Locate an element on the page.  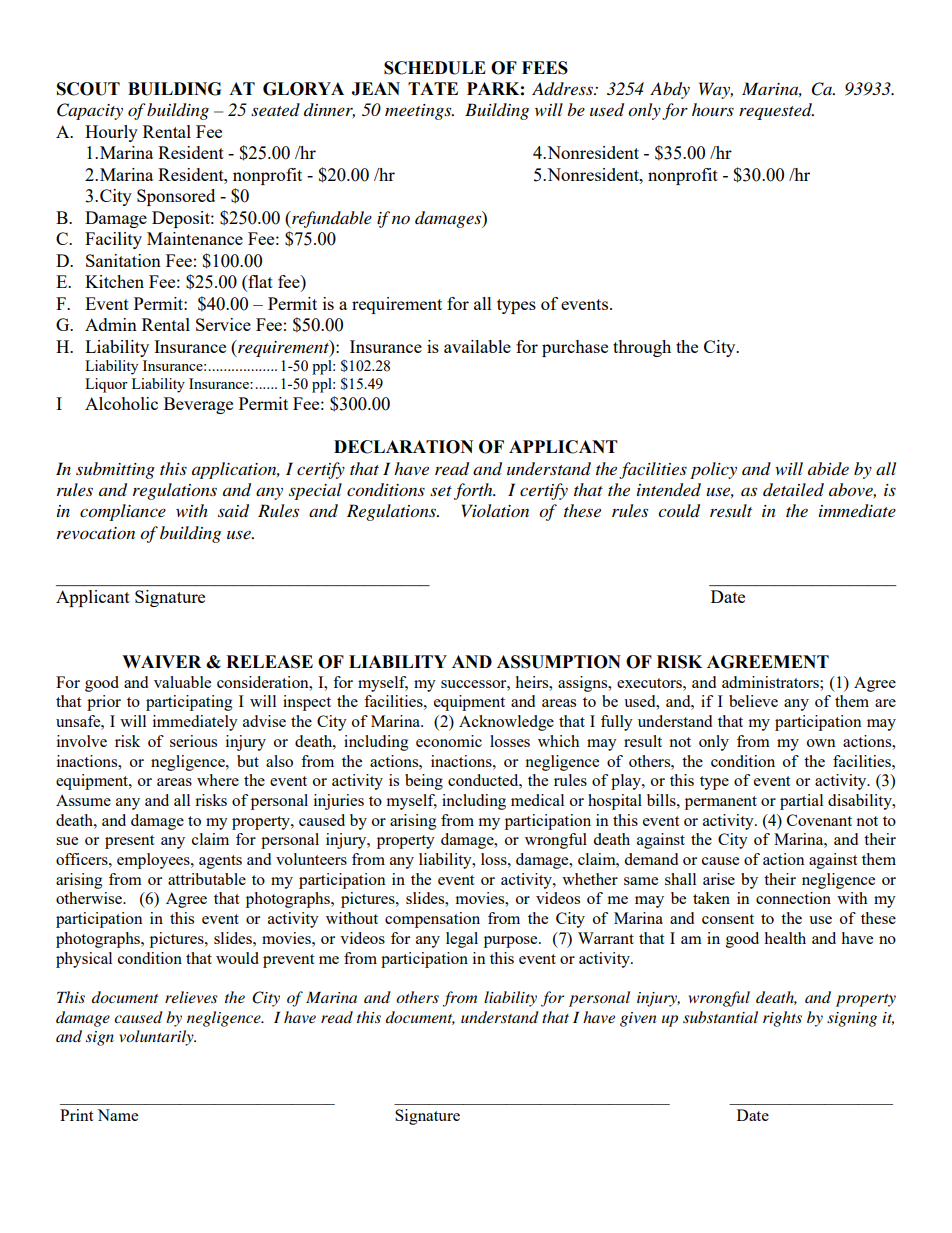
Name is located at coordinates (117, 1115).
